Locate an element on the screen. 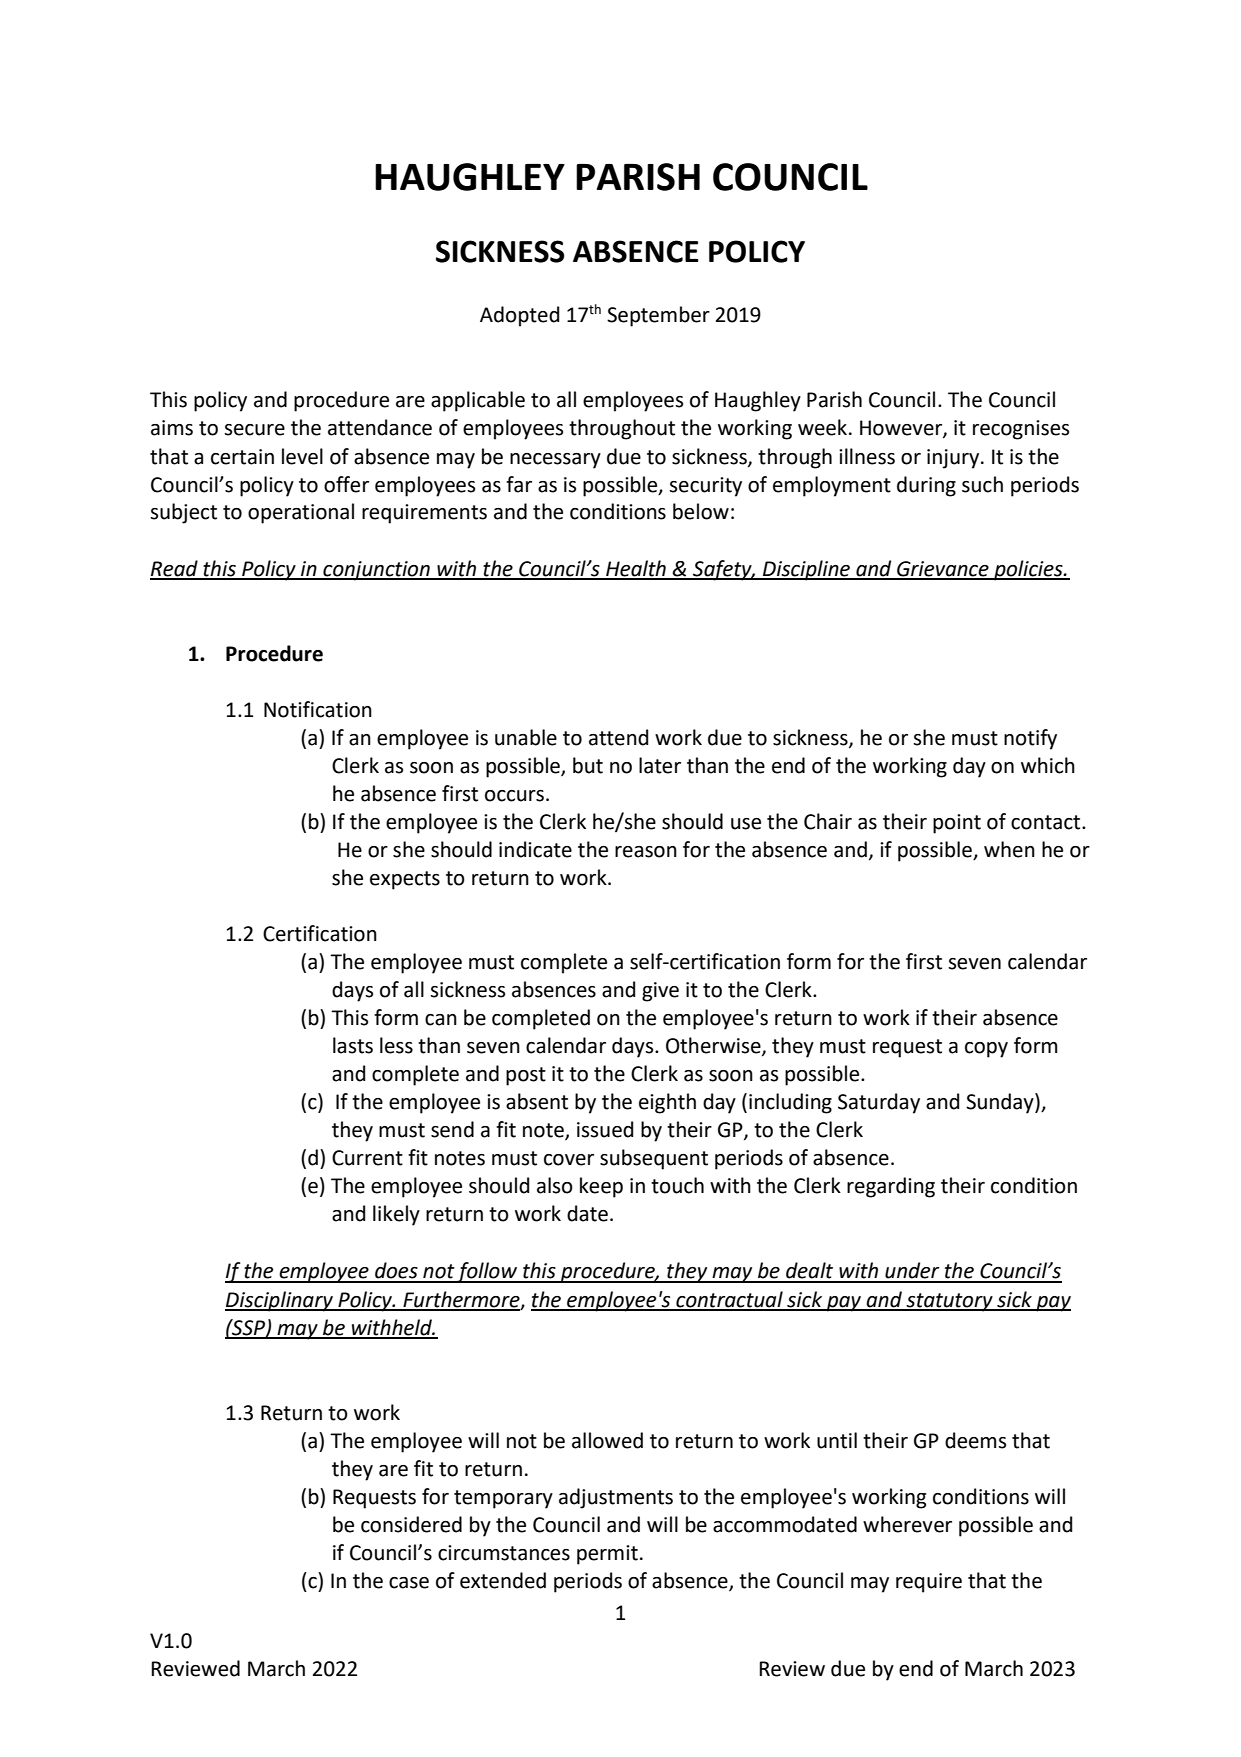  statutory is located at coordinates (949, 1302).
